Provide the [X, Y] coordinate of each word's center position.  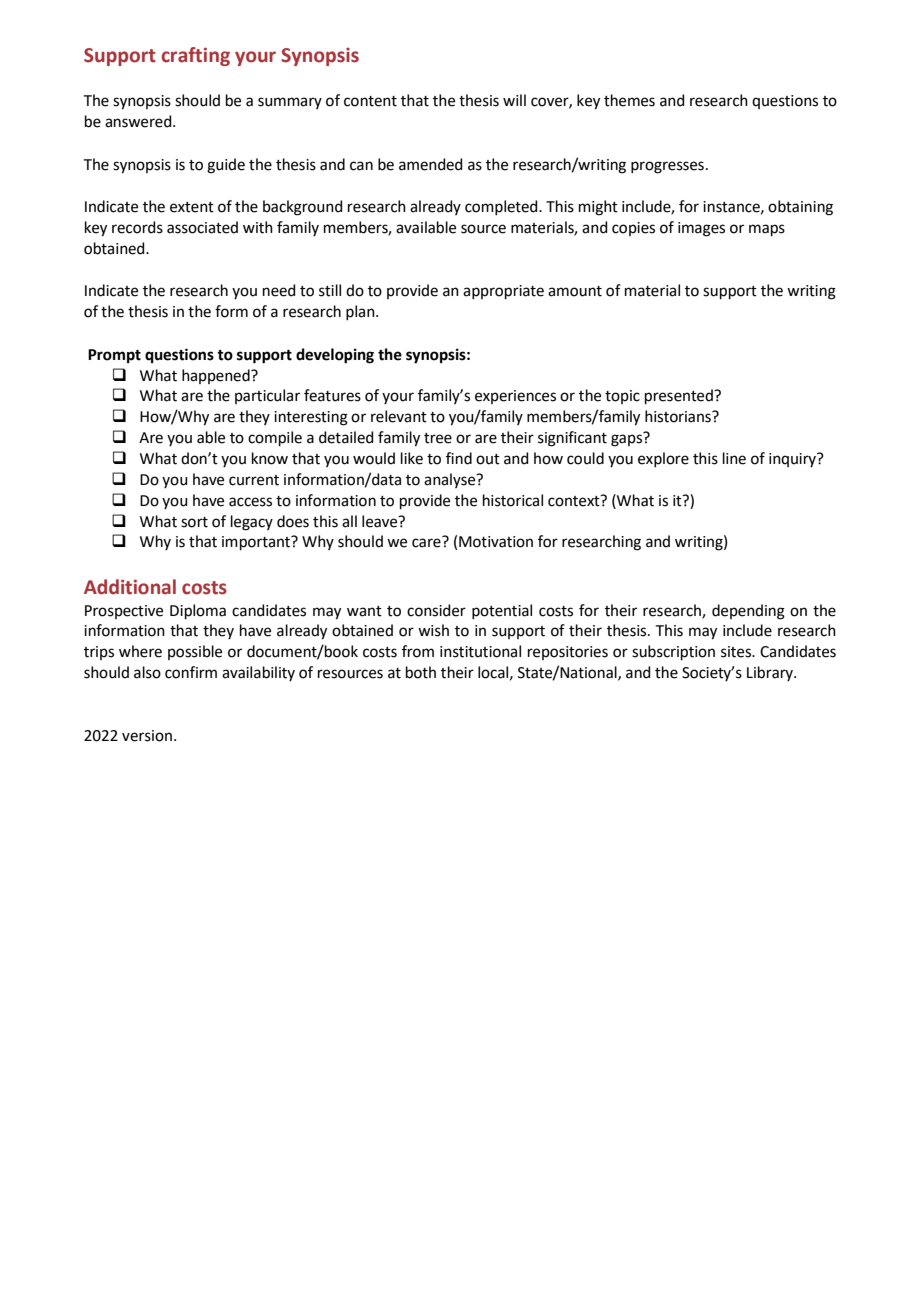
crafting [196, 56]
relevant [399, 416]
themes [629, 100]
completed [502, 207]
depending [748, 612]
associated [202, 227]
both [421, 672]
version [147, 736]
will [514, 100]
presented [680, 396]
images [701, 229]
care [426, 543]
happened [217, 376]
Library [771, 673]
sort [194, 522]
